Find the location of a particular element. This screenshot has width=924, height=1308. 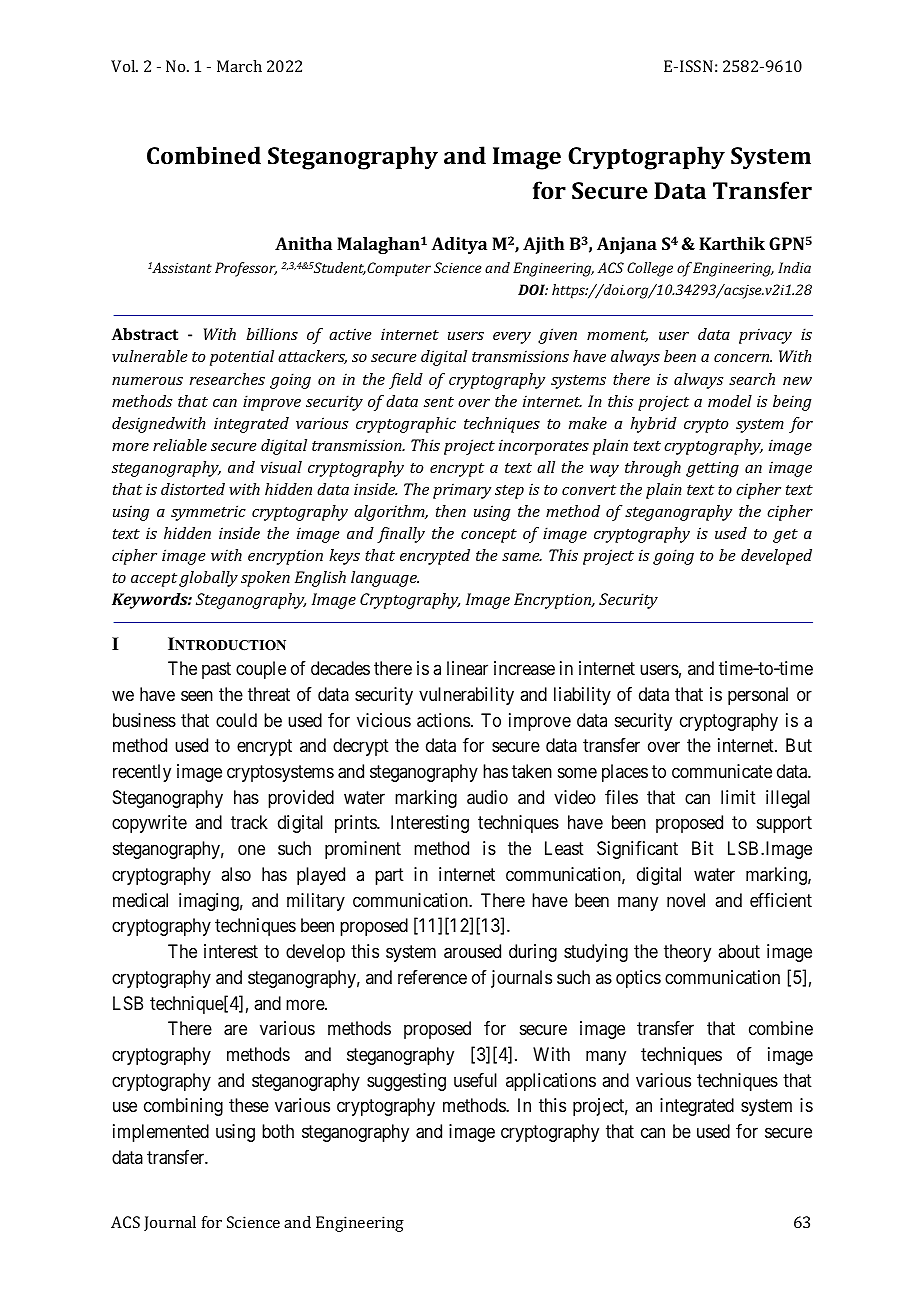

combining is located at coordinates (183, 1107).
